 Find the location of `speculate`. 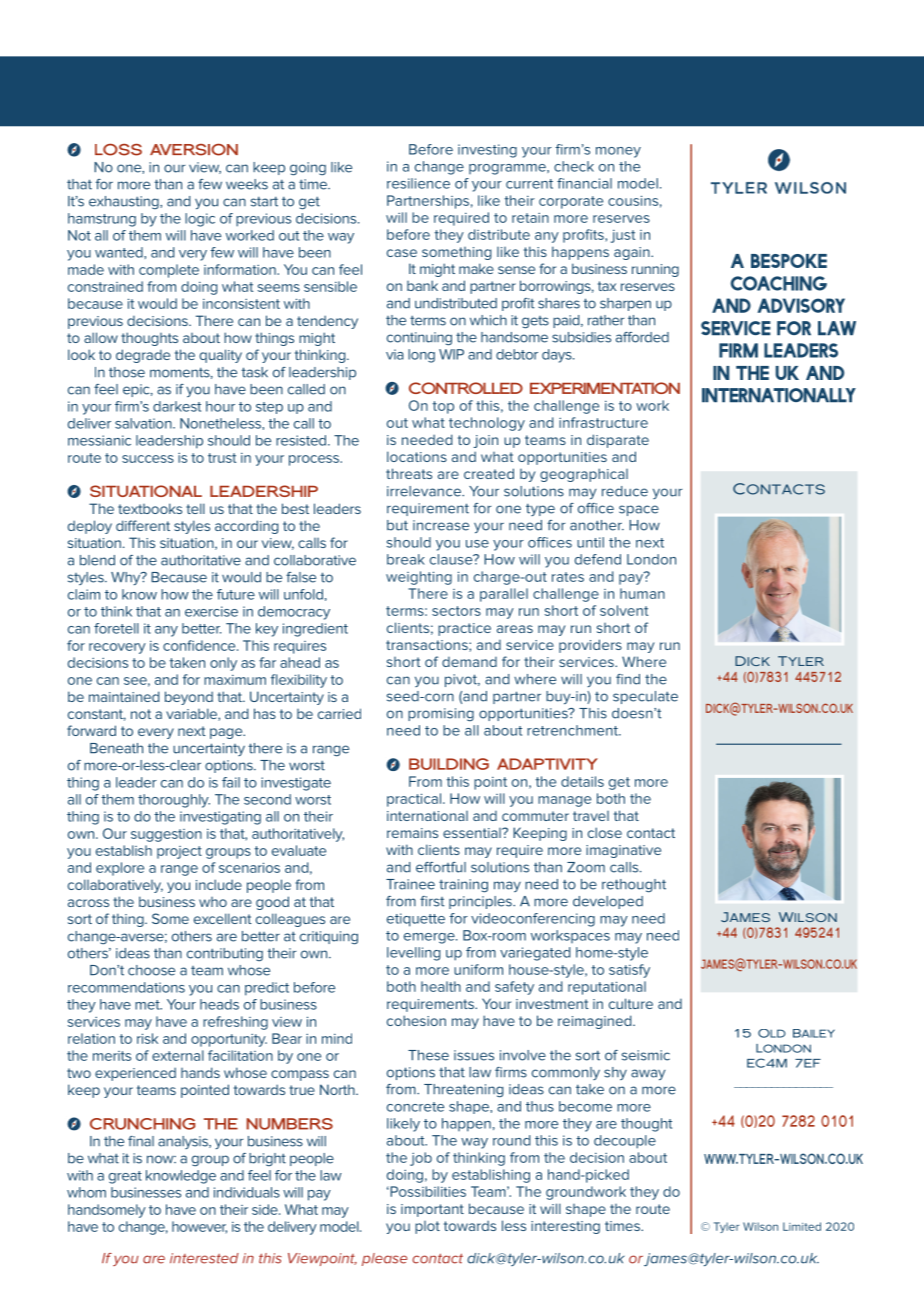

speculate is located at coordinates (645, 697).
